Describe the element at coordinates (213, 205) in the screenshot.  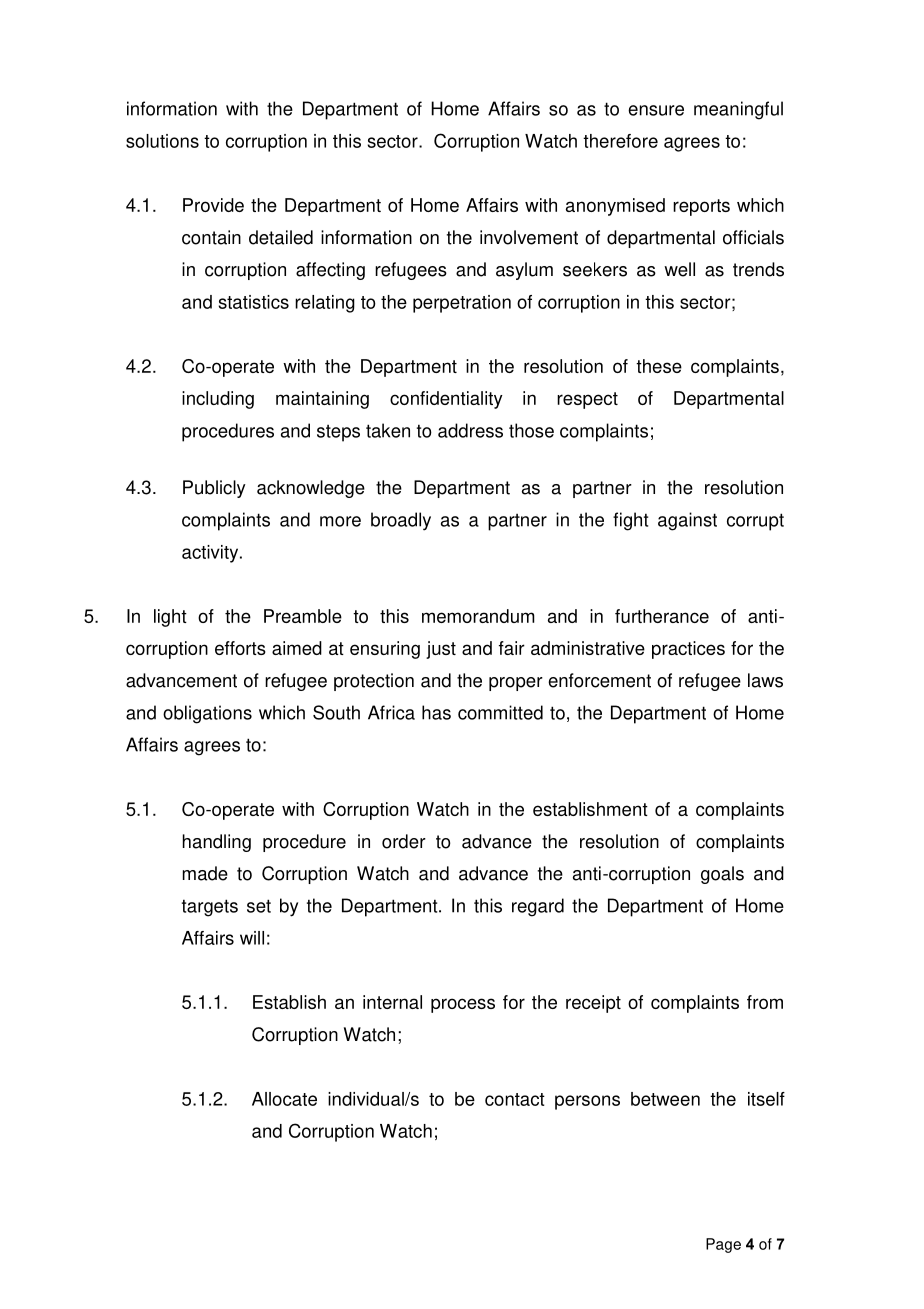
I see `Provide` at that location.
